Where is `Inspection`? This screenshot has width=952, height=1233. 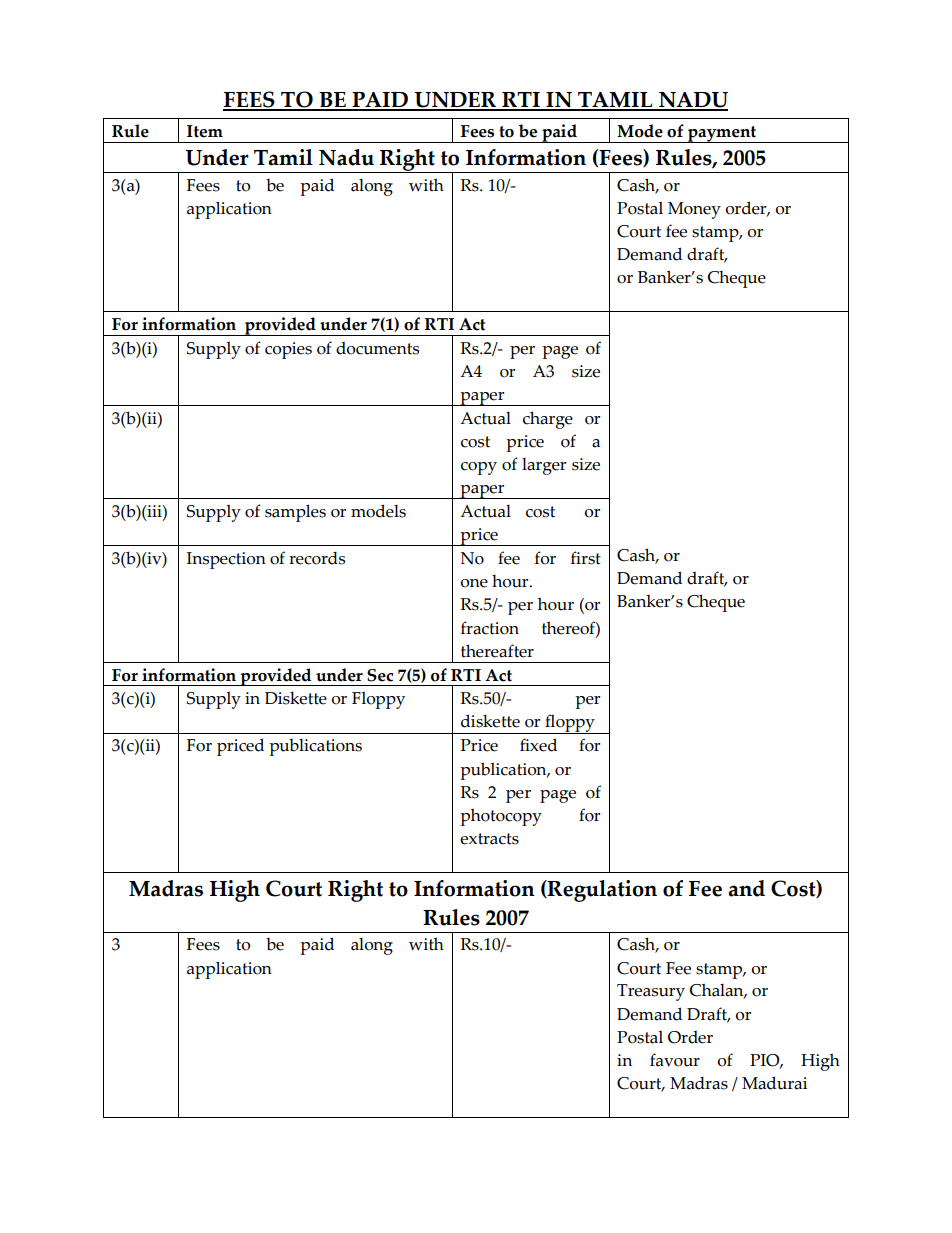 Inspection is located at coordinates (226, 560).
